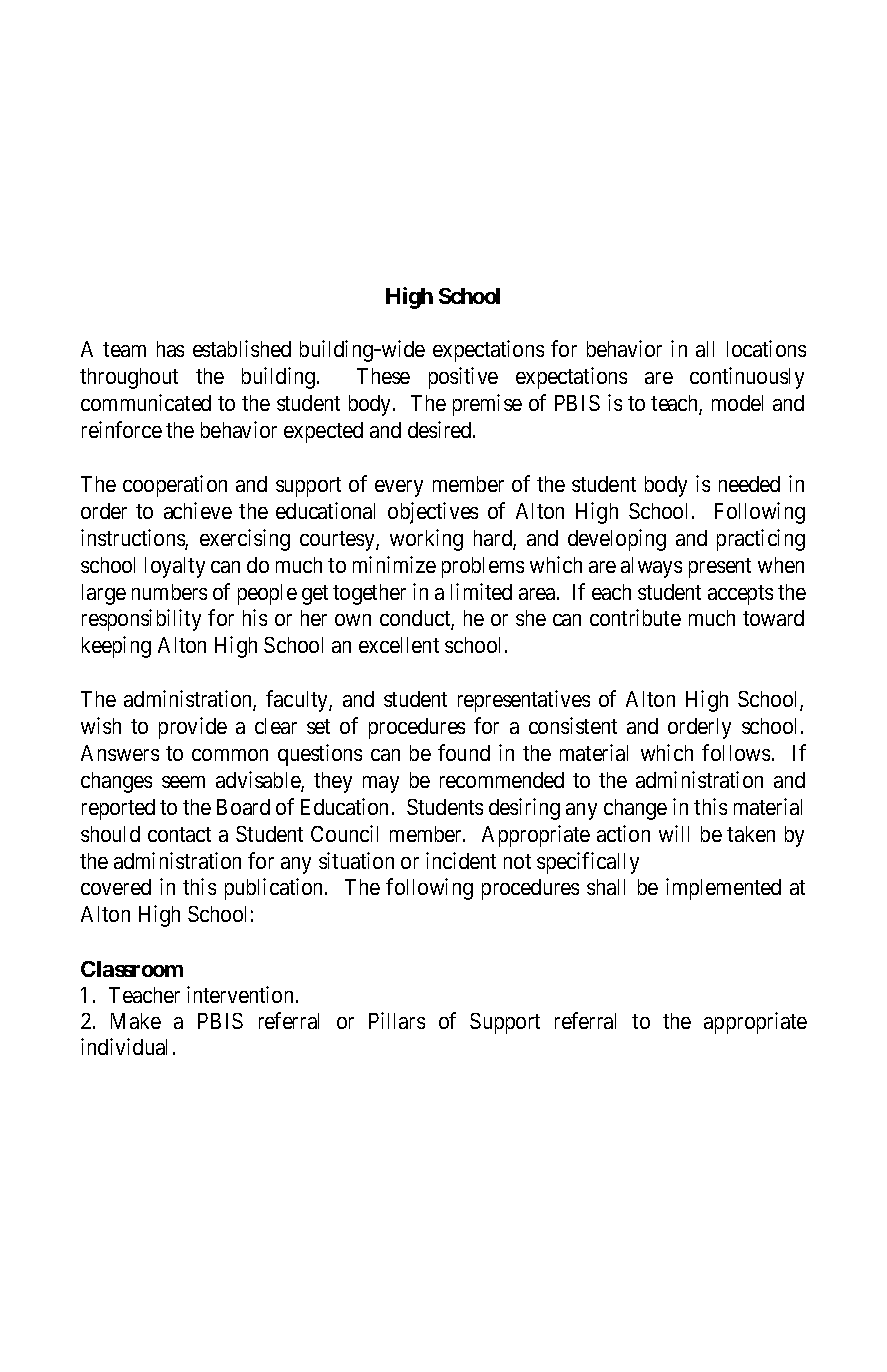 Image resolution: width=887 pixels, height=1372 pixels. Describe the element at coordinates (136, 1021) in the screenshot. I see `Make` at that location.
